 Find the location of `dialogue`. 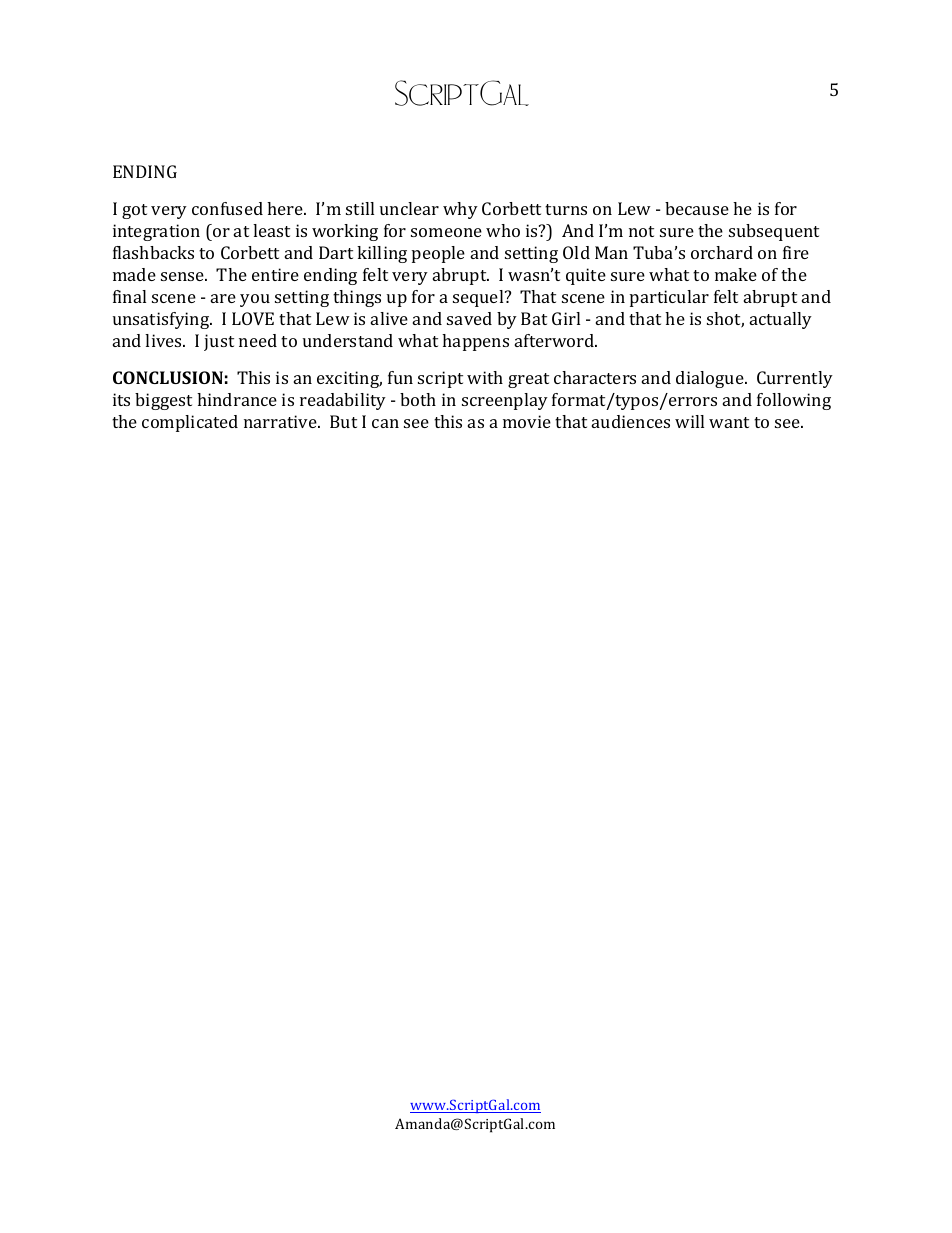

dialogue is located at coordinates (711, 379).
